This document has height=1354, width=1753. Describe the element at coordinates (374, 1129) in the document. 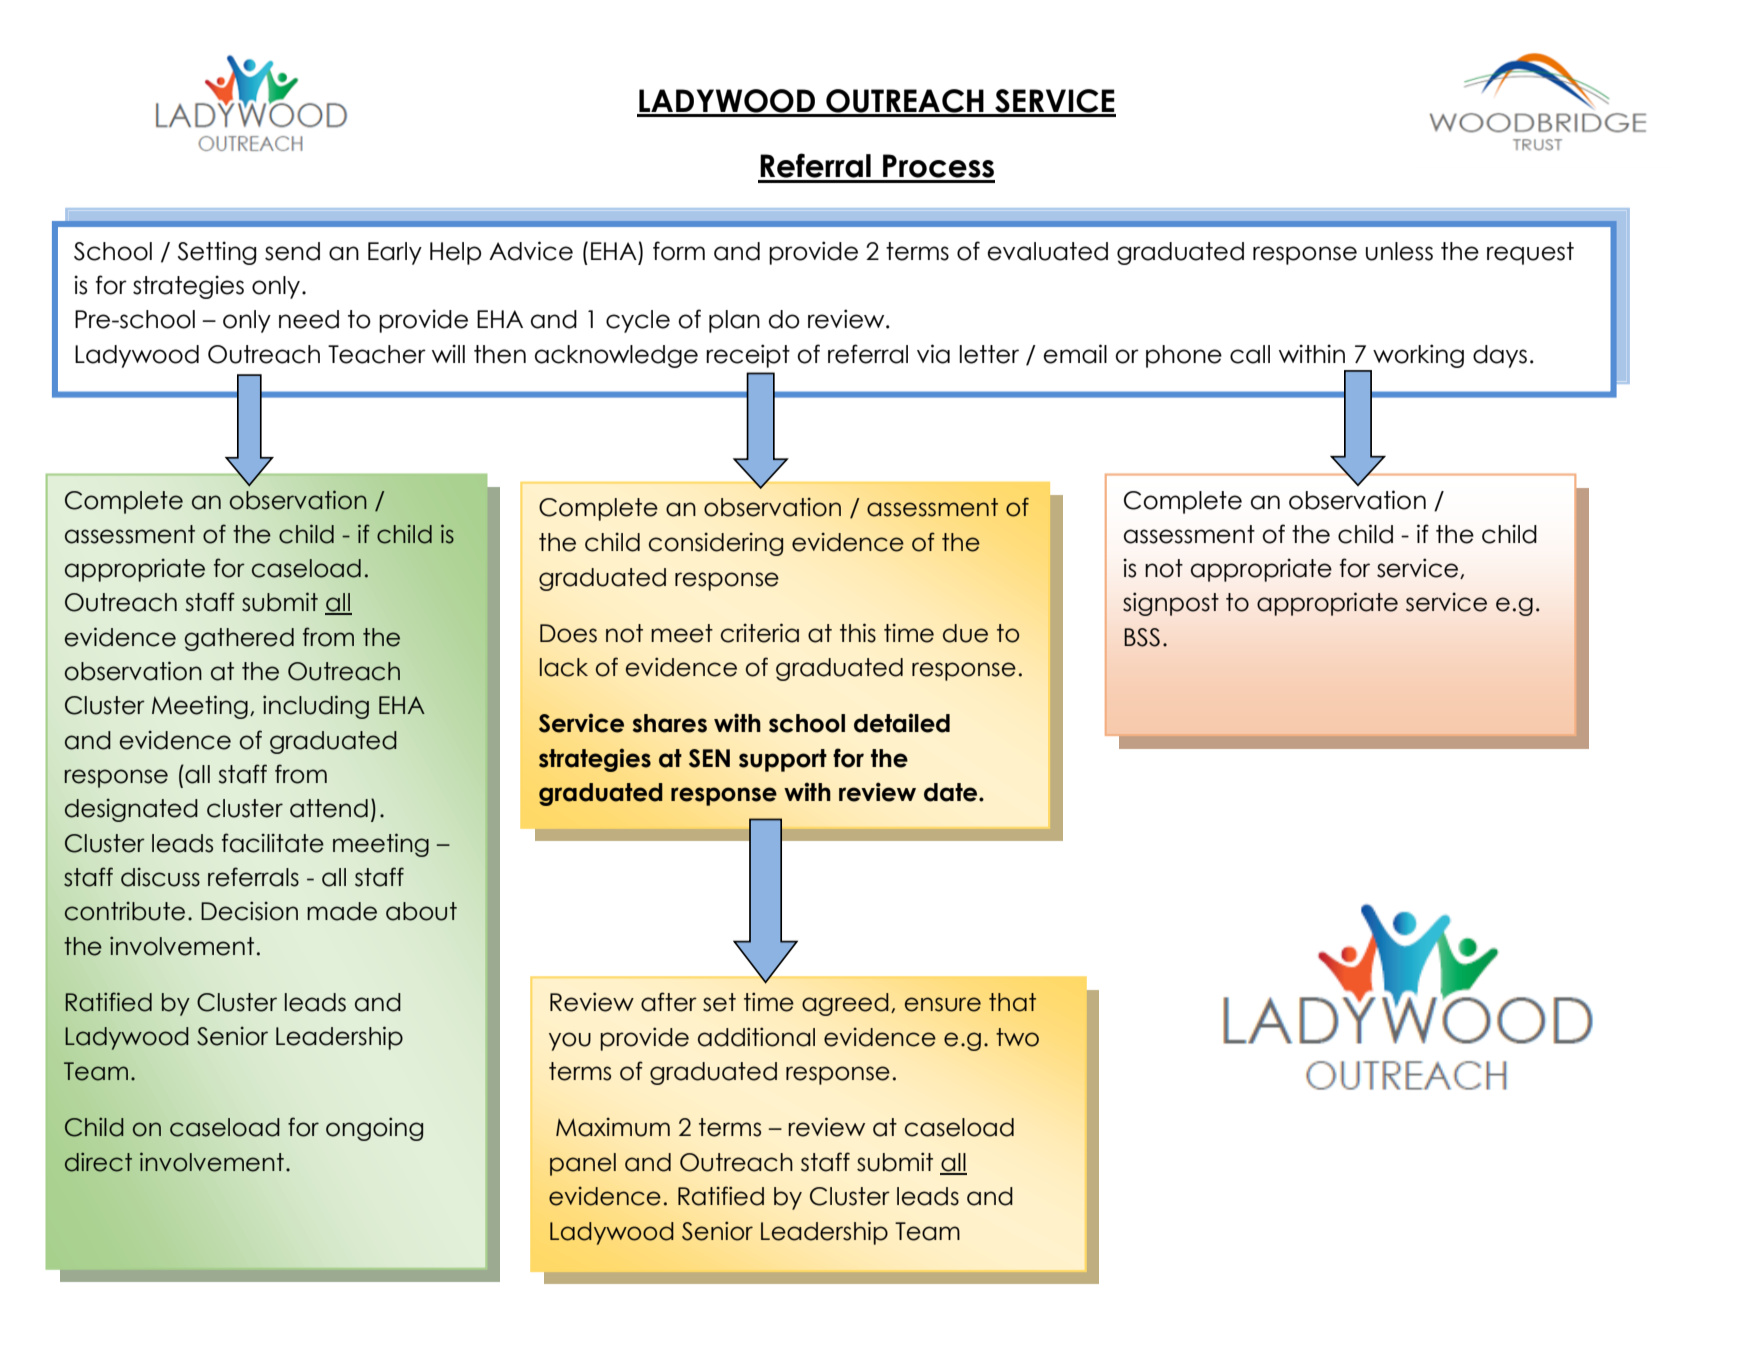

I see `ongoing` at that location.
